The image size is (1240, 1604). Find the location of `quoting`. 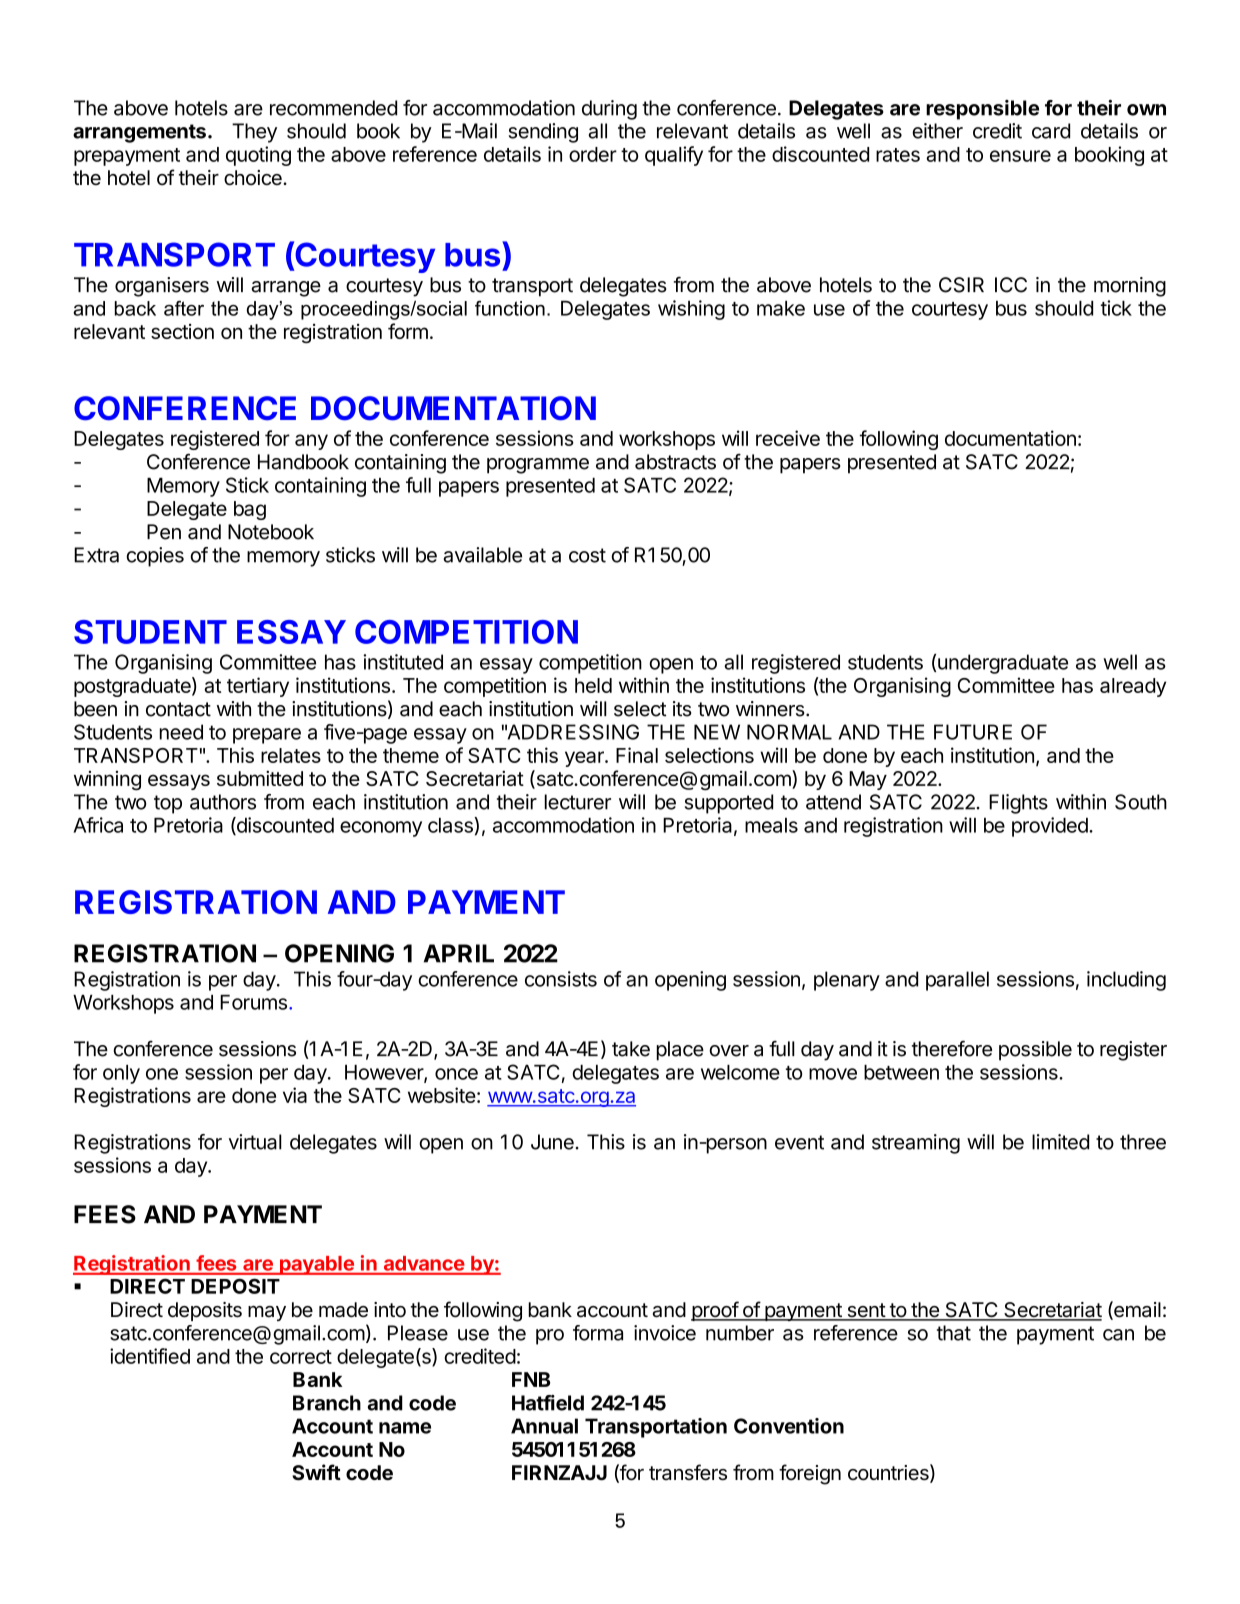

quoting is located at coordinates (258, 156).
